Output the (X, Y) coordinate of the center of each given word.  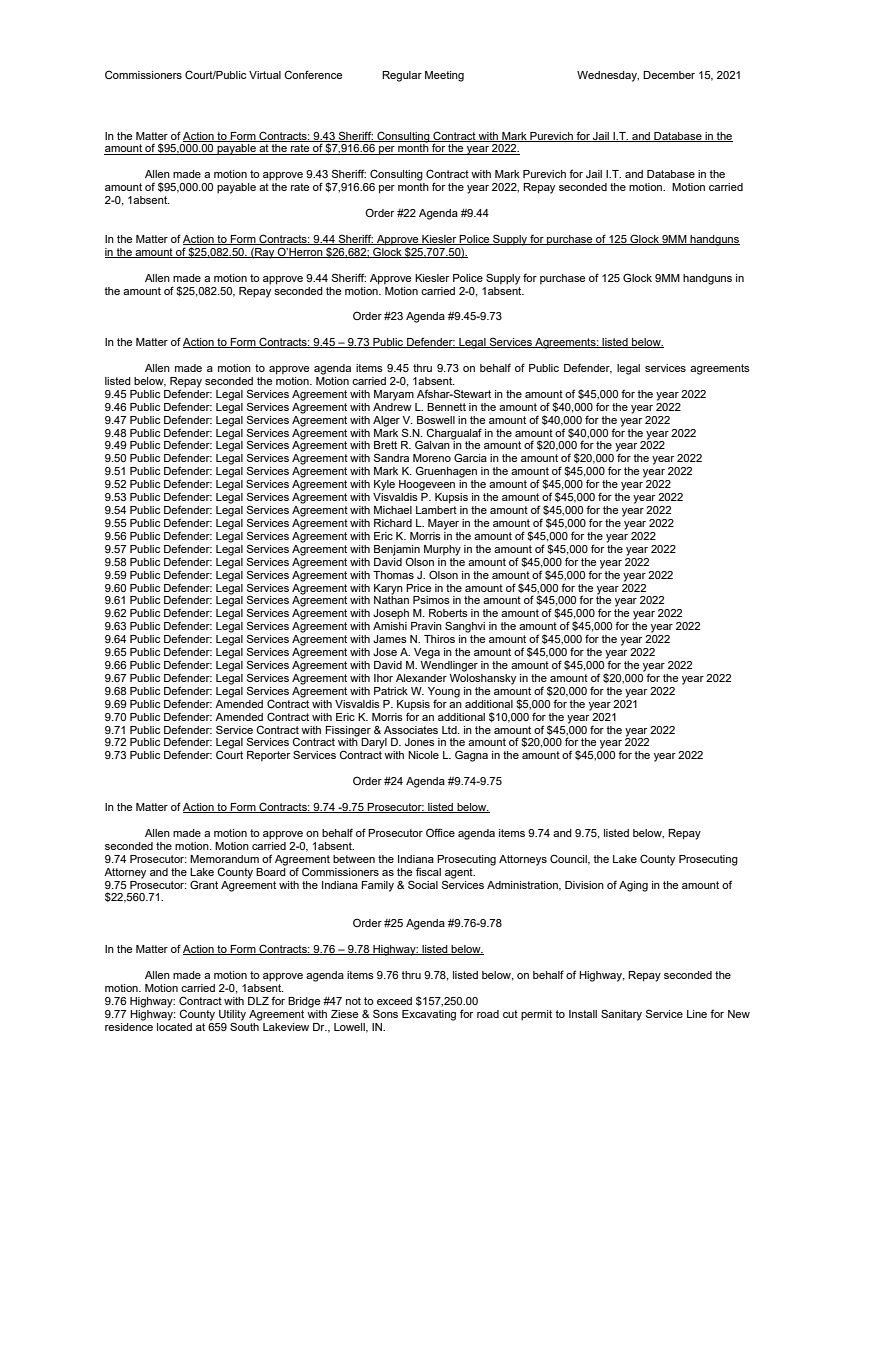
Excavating (429, 1015)
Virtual (265, 75)
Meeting (444, 76)
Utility (232, 1015)
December (669, 75)
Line (697, 1014)
